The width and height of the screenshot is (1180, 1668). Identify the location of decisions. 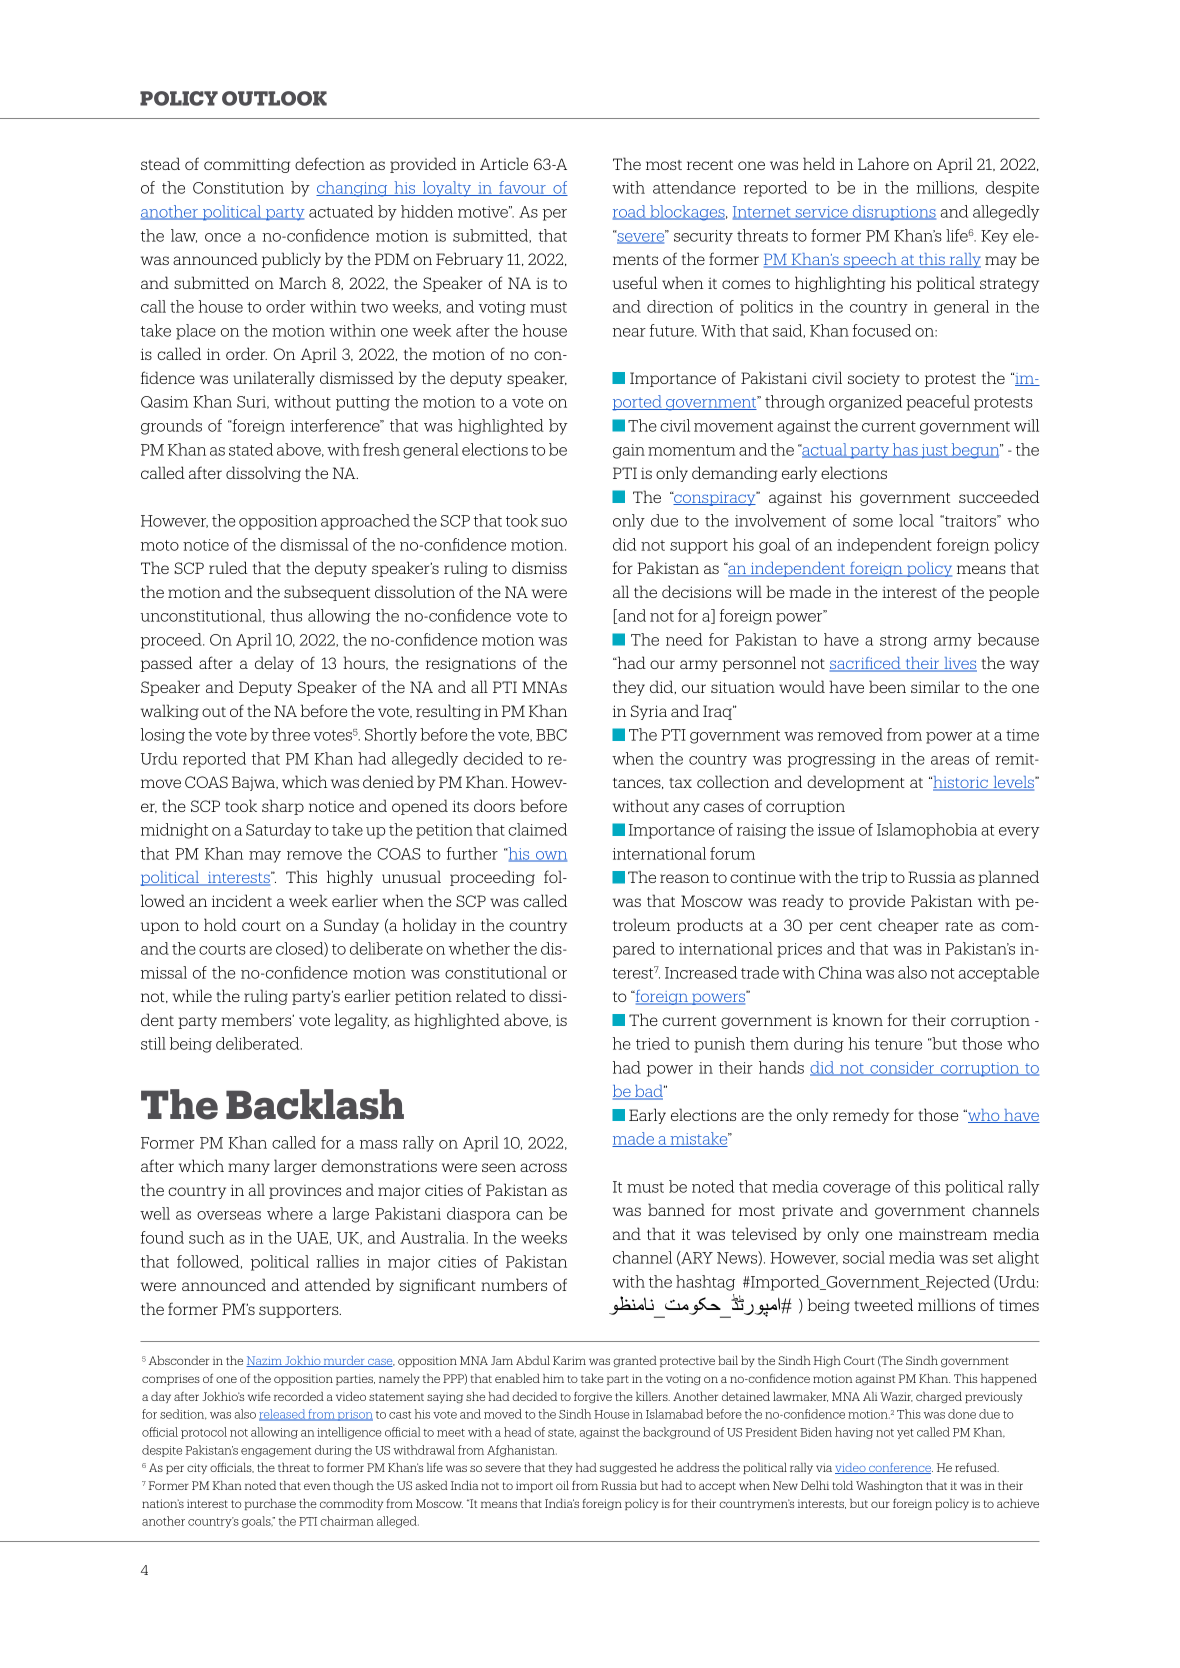
(696, 591).
